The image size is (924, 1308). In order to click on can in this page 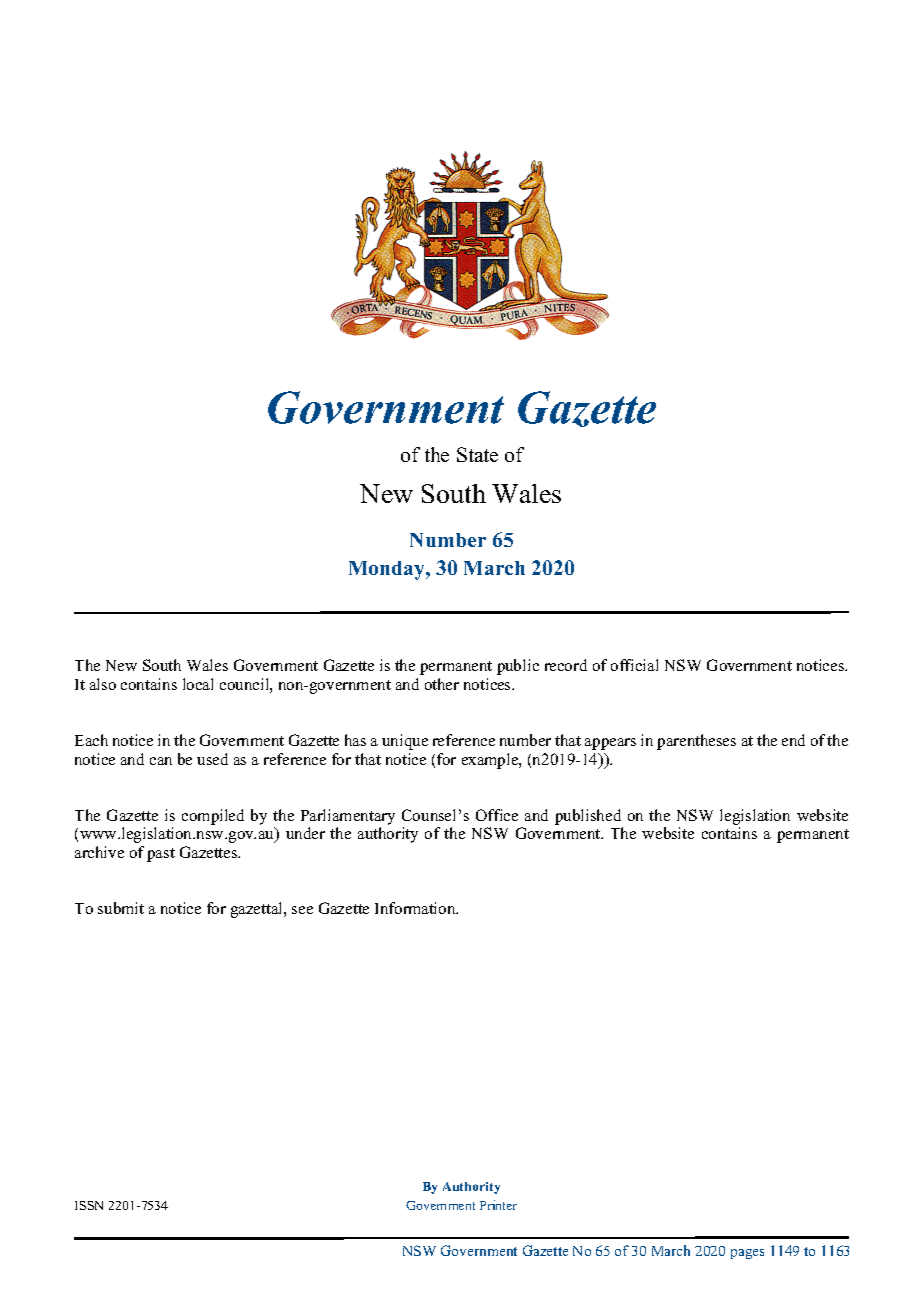, I will do `click(161, 761)`.
